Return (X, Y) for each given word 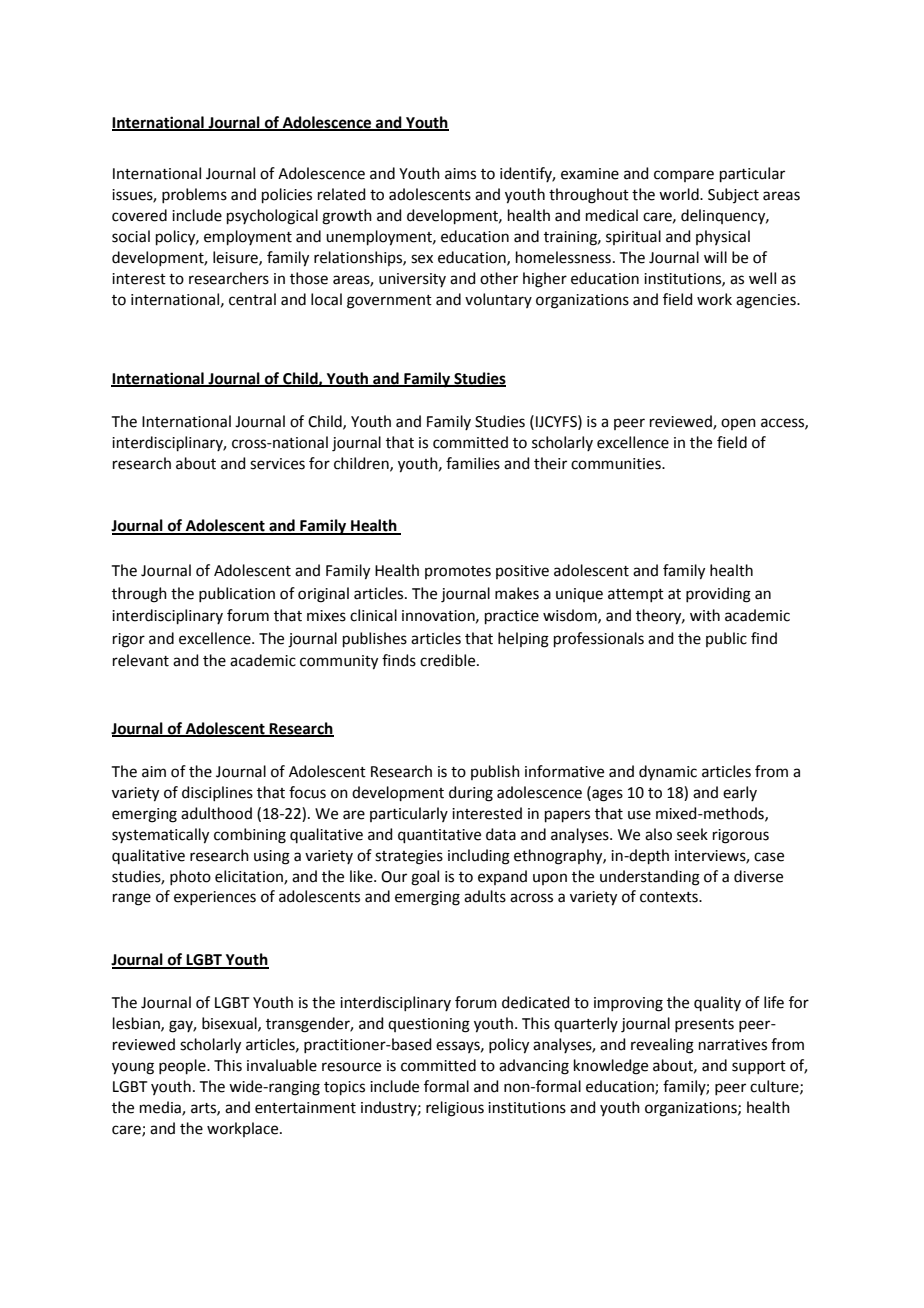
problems (194, 195)
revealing (662, 1046)
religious (455, 1109)
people (183, 1066)
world (680, 194)
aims (460, 174)
